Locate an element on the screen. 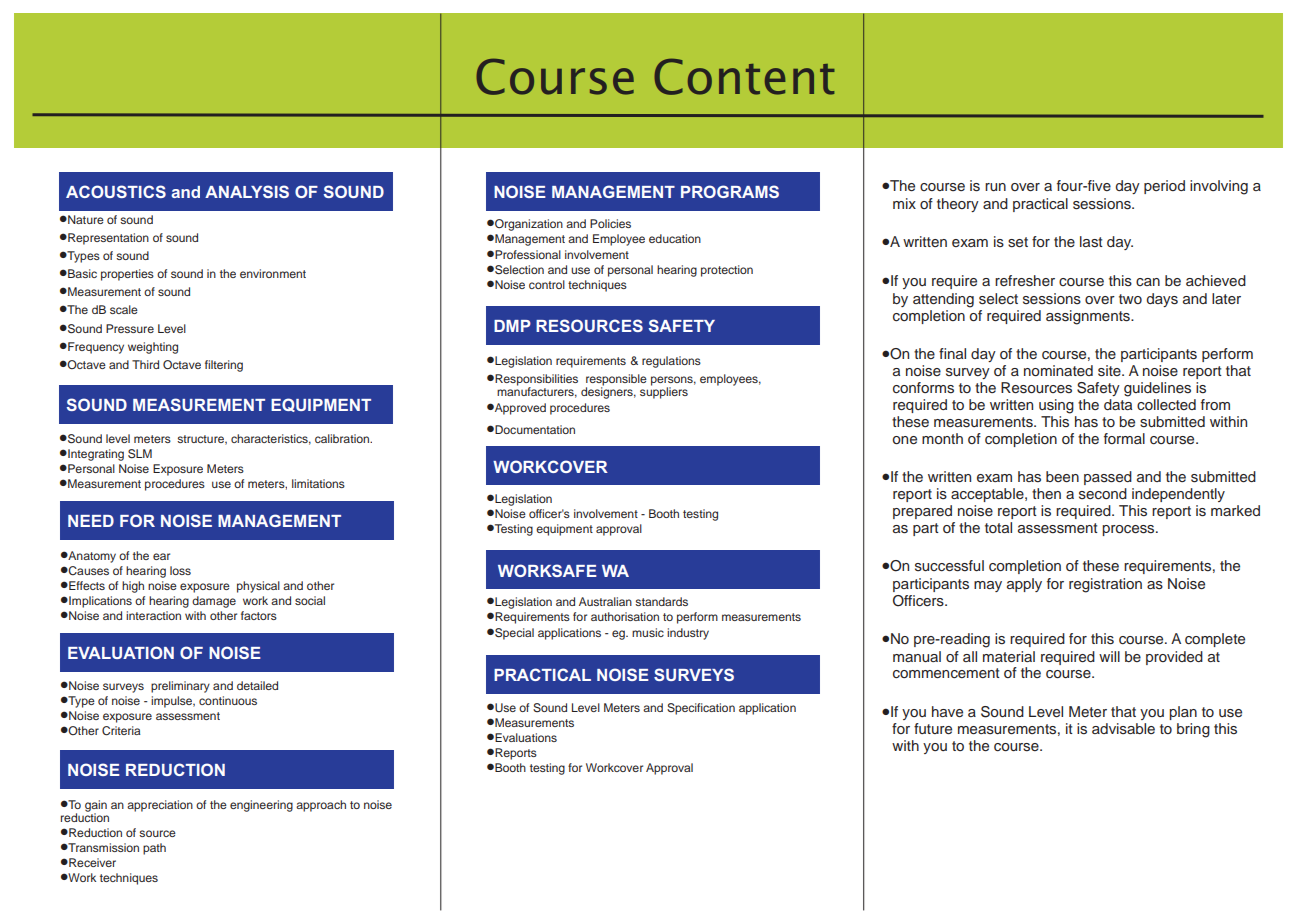 The height and width of the screenshot is (924, 1296). passed is located at coordinates (1108, 478).
